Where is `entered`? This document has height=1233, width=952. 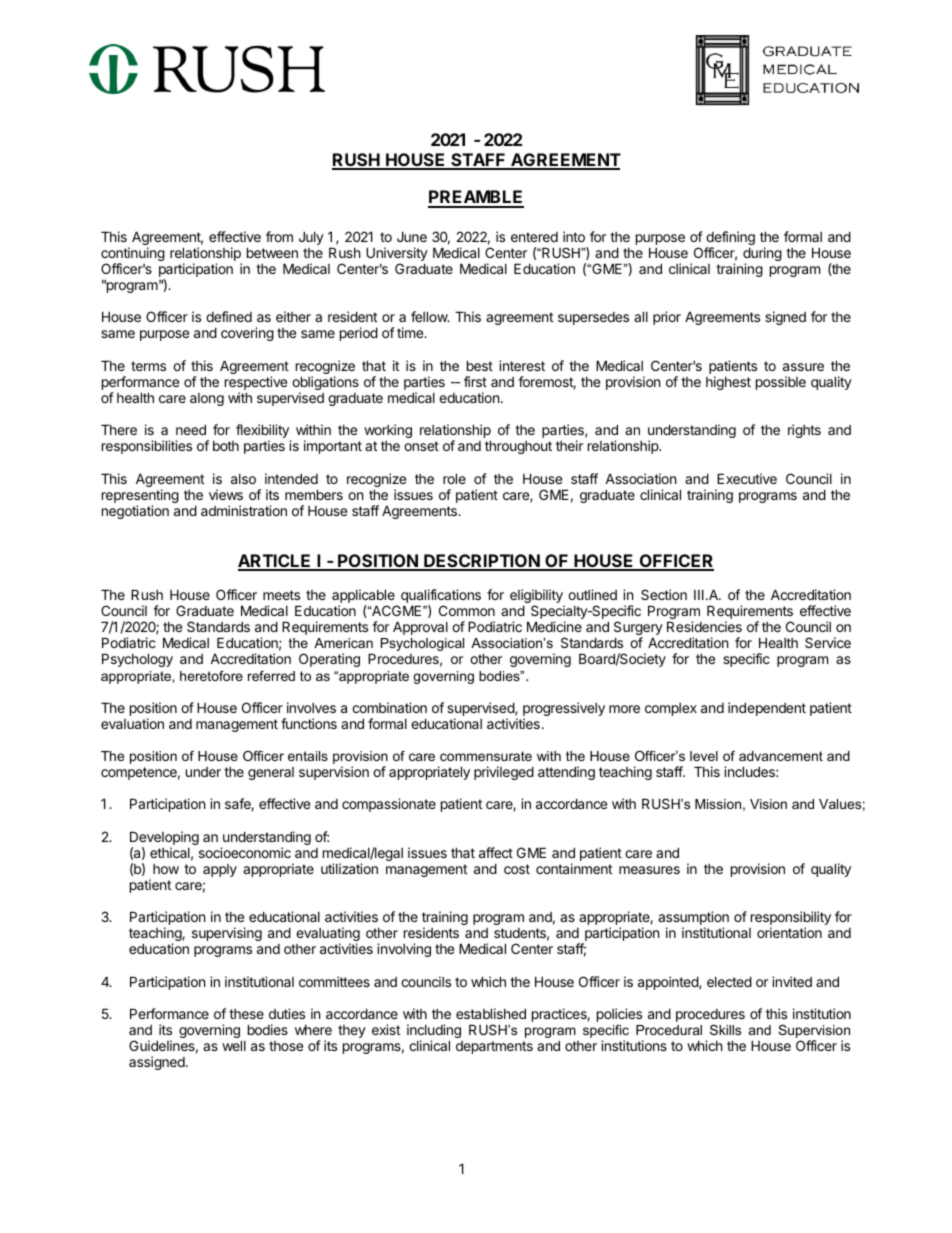 entered is located at coordinates (534, 237).
